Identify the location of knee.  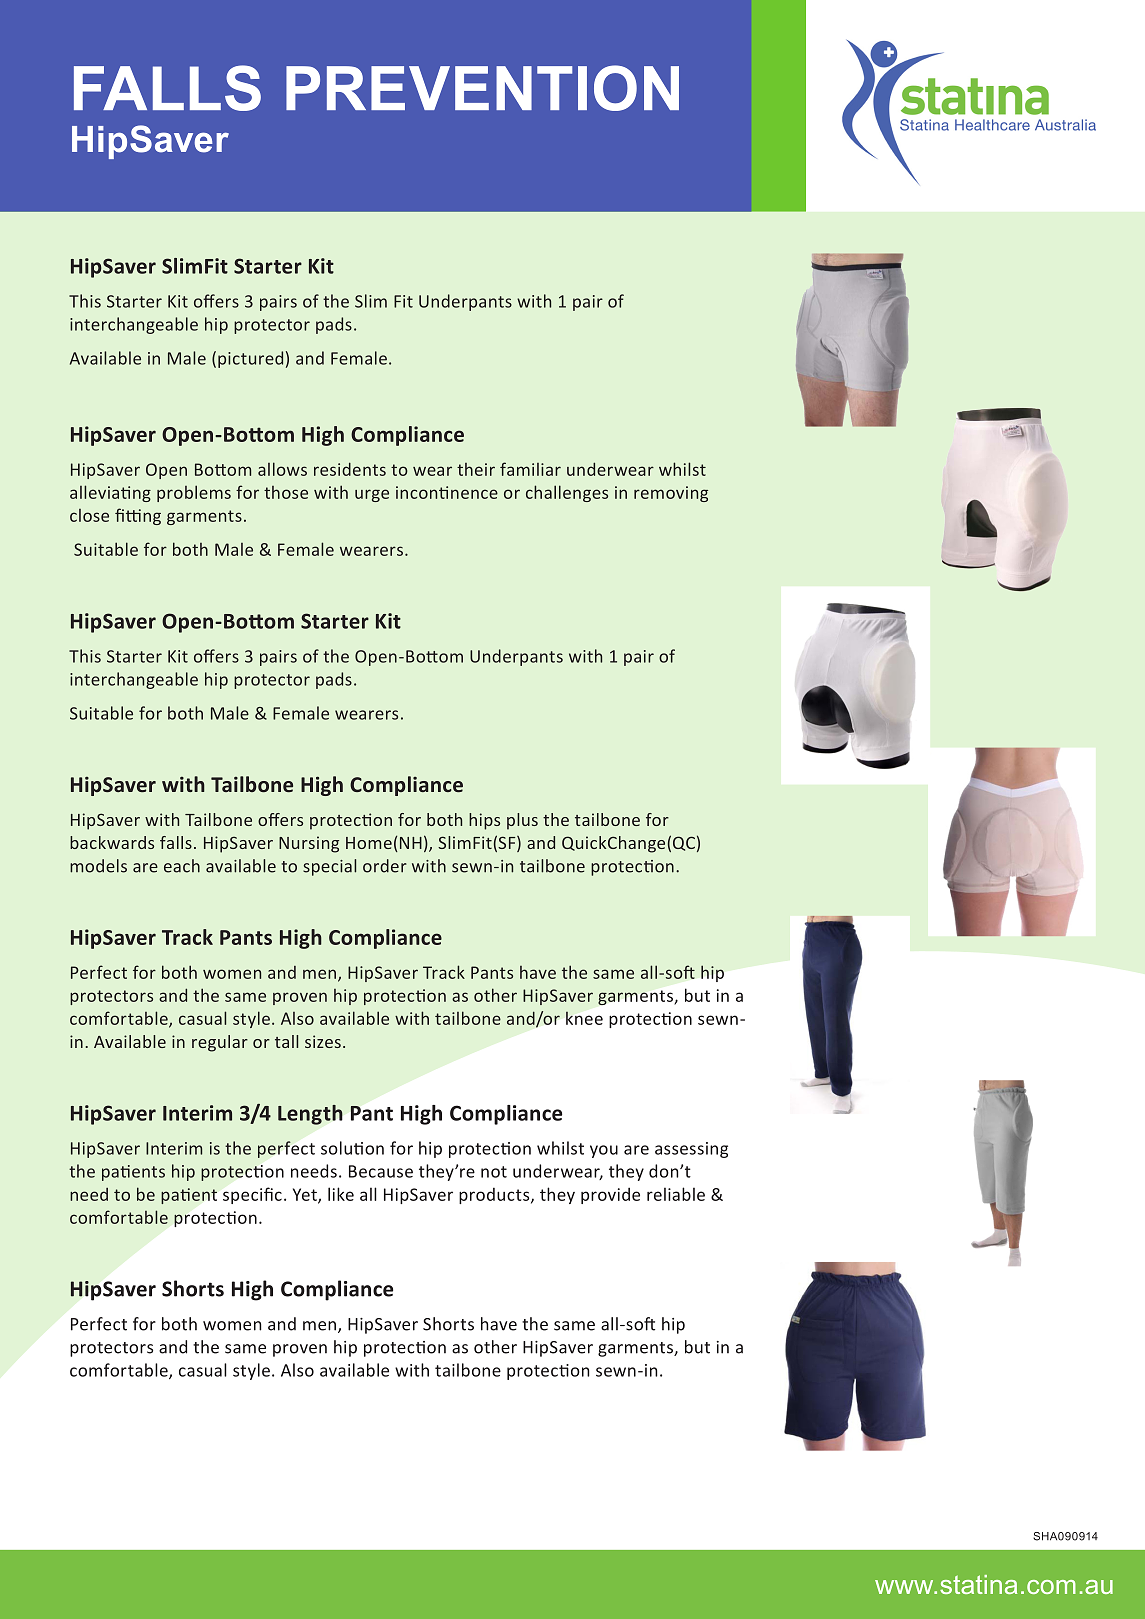
(584, 1018).
